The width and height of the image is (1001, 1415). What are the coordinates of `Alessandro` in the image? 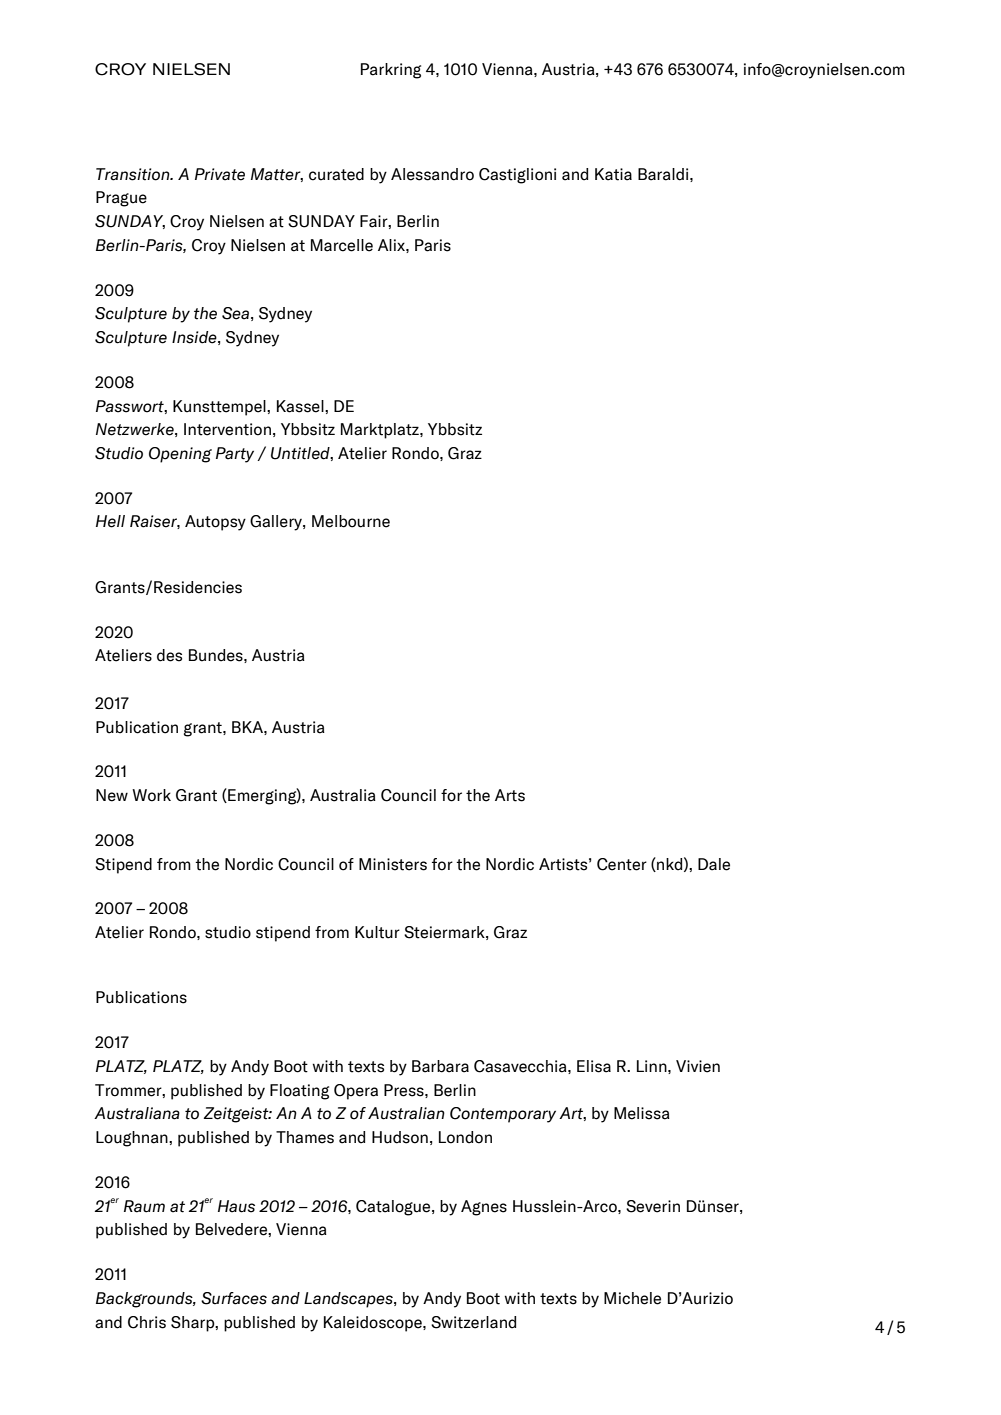 It's located at (432, 174).
